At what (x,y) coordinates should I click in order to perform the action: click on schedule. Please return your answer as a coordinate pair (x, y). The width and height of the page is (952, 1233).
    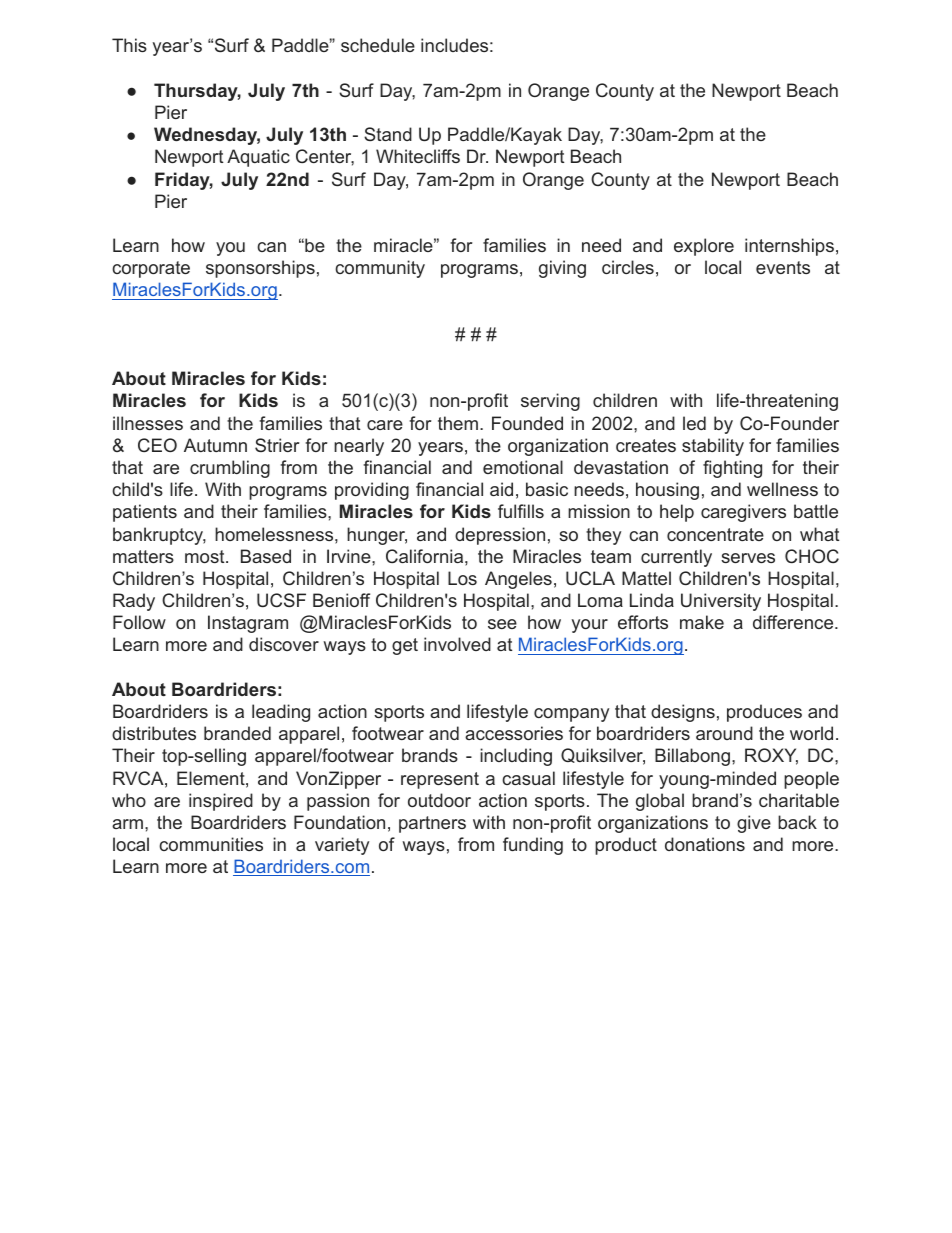
    Looking at the image, I should click on (378, 45).
